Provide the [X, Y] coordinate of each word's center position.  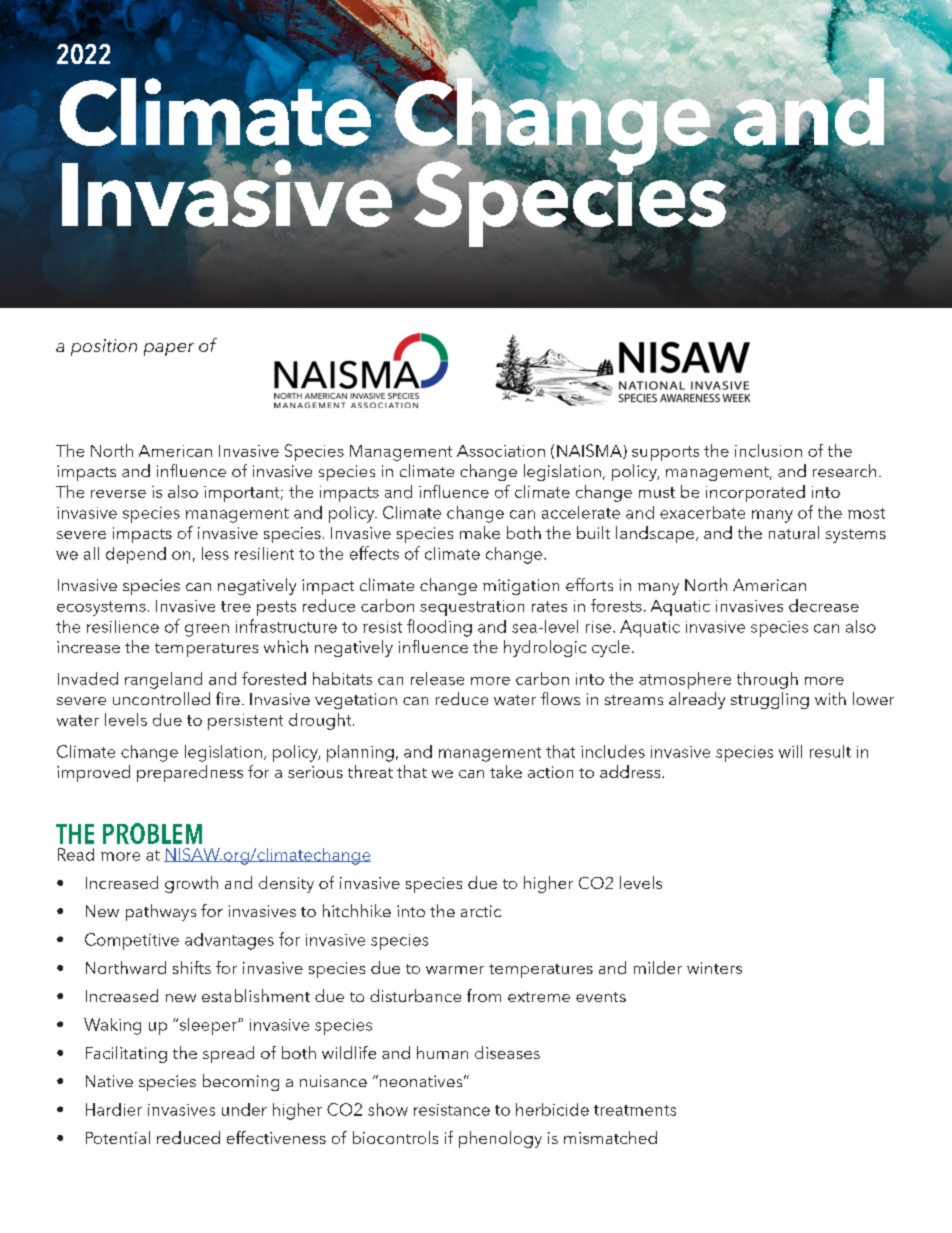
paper [169, 349]
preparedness [190, 773]
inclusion [768, 450]
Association [501, 451]
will [790, 751]
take [506, 771]
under [244, 1109]
